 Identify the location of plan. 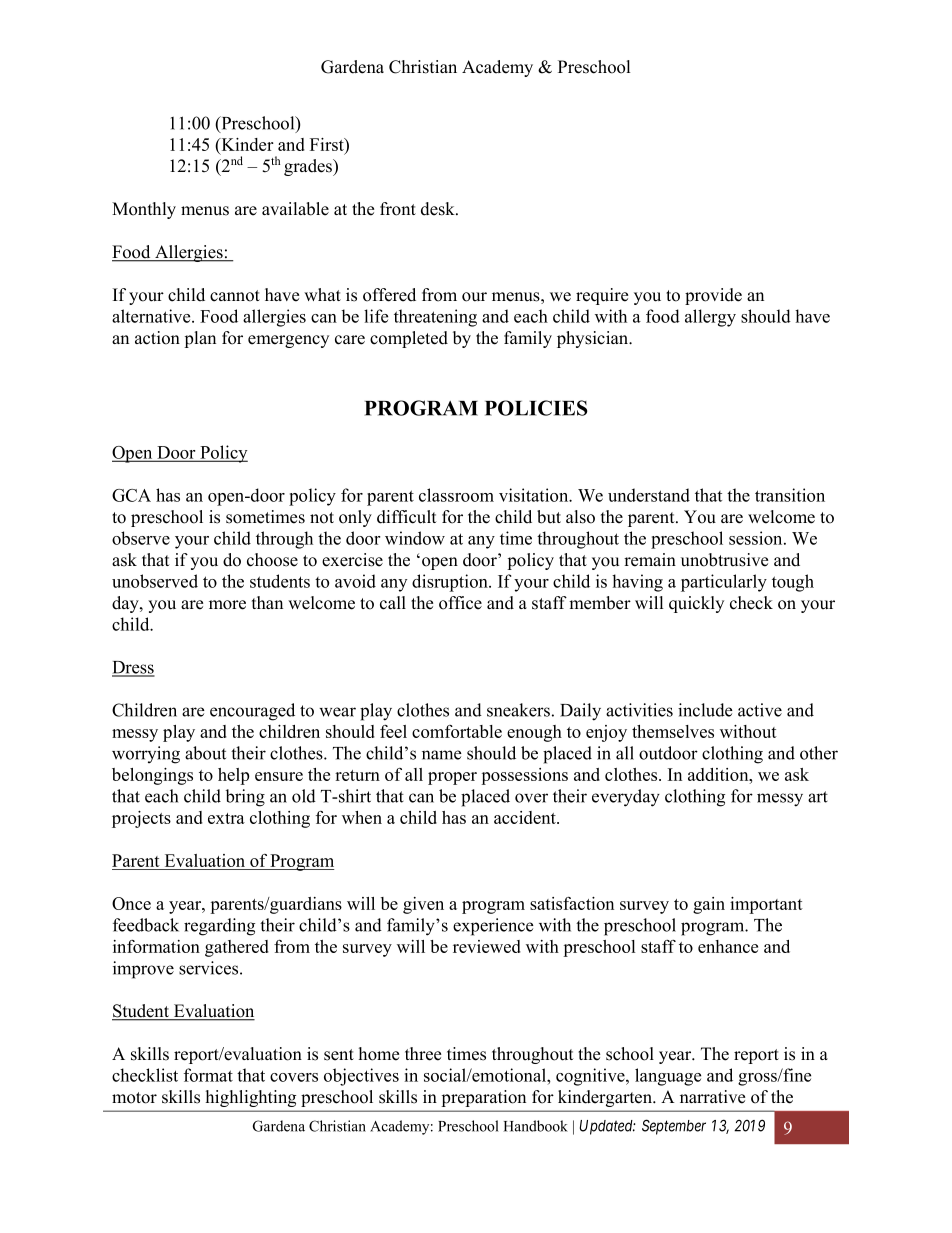
(200, 339).
